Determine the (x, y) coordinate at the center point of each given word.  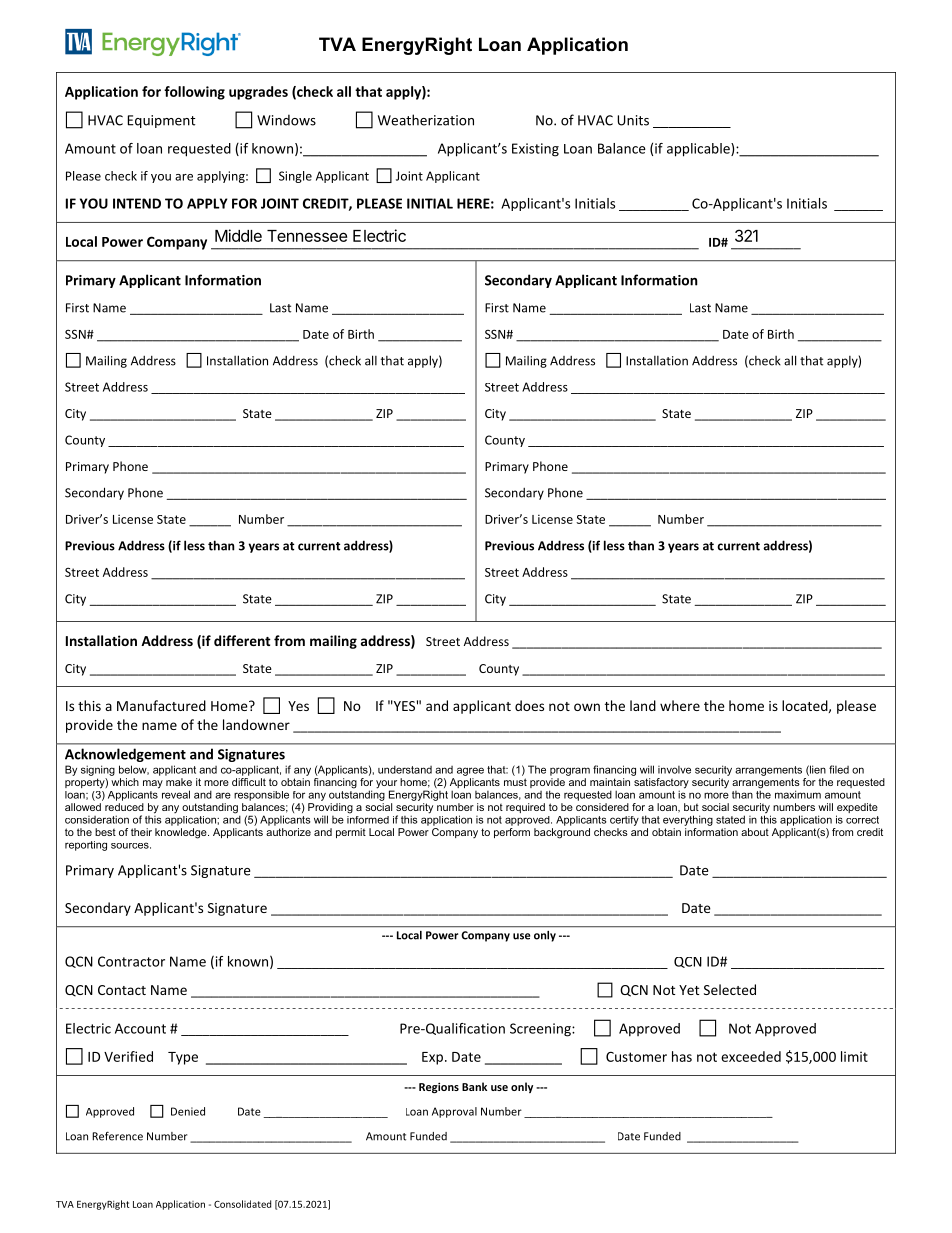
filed (839, 769)
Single (295, 177)
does (529, 705)
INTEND (137, 203)
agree (470, 771)
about (755, 832)
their (141, 832)
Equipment (161, 121)
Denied (188, 1111)
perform (512, 833)
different (242, 640)
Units (633, 120)
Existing (535, 150)
